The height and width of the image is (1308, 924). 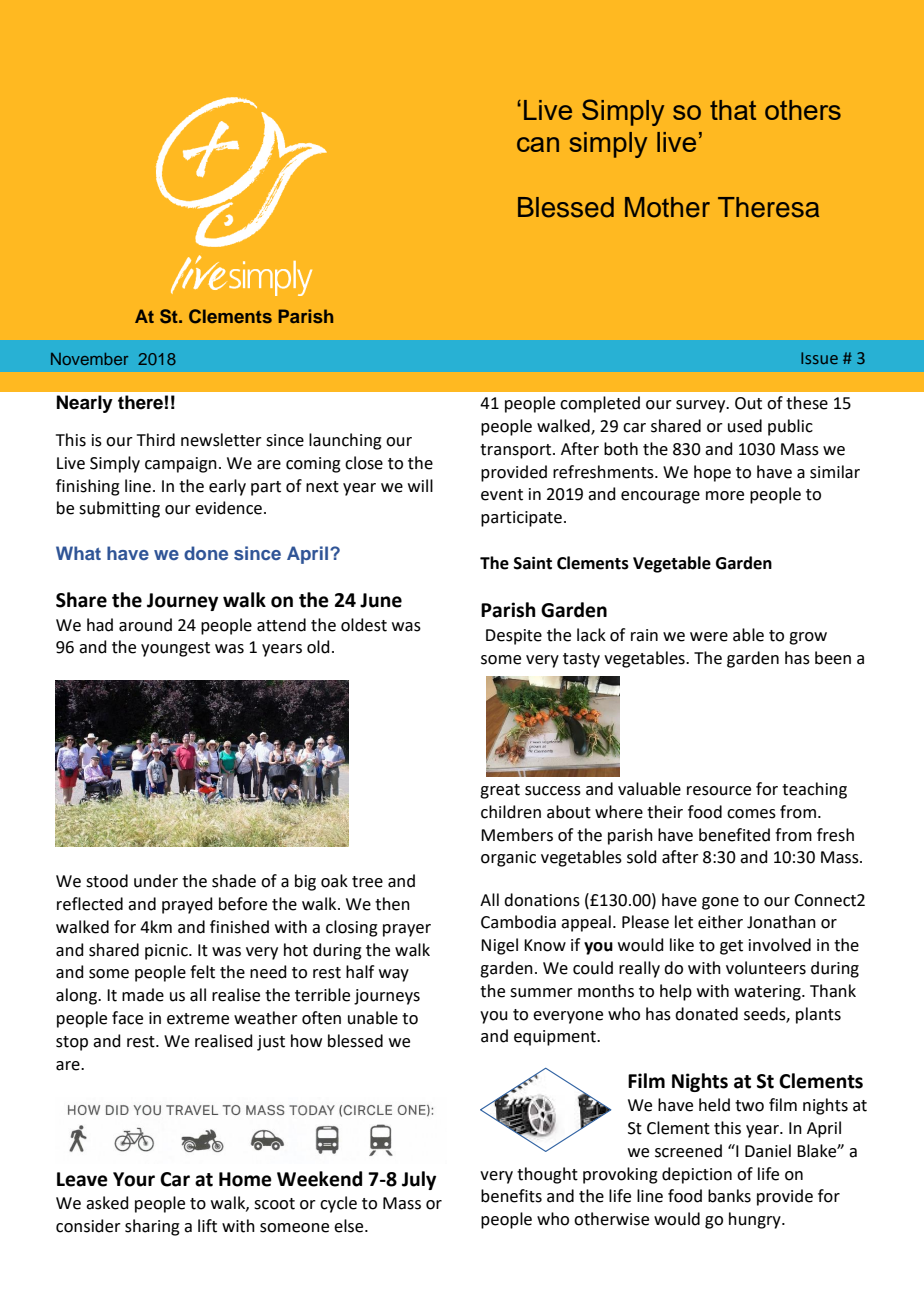 I want to click on used, so click(x=745, y=426).
